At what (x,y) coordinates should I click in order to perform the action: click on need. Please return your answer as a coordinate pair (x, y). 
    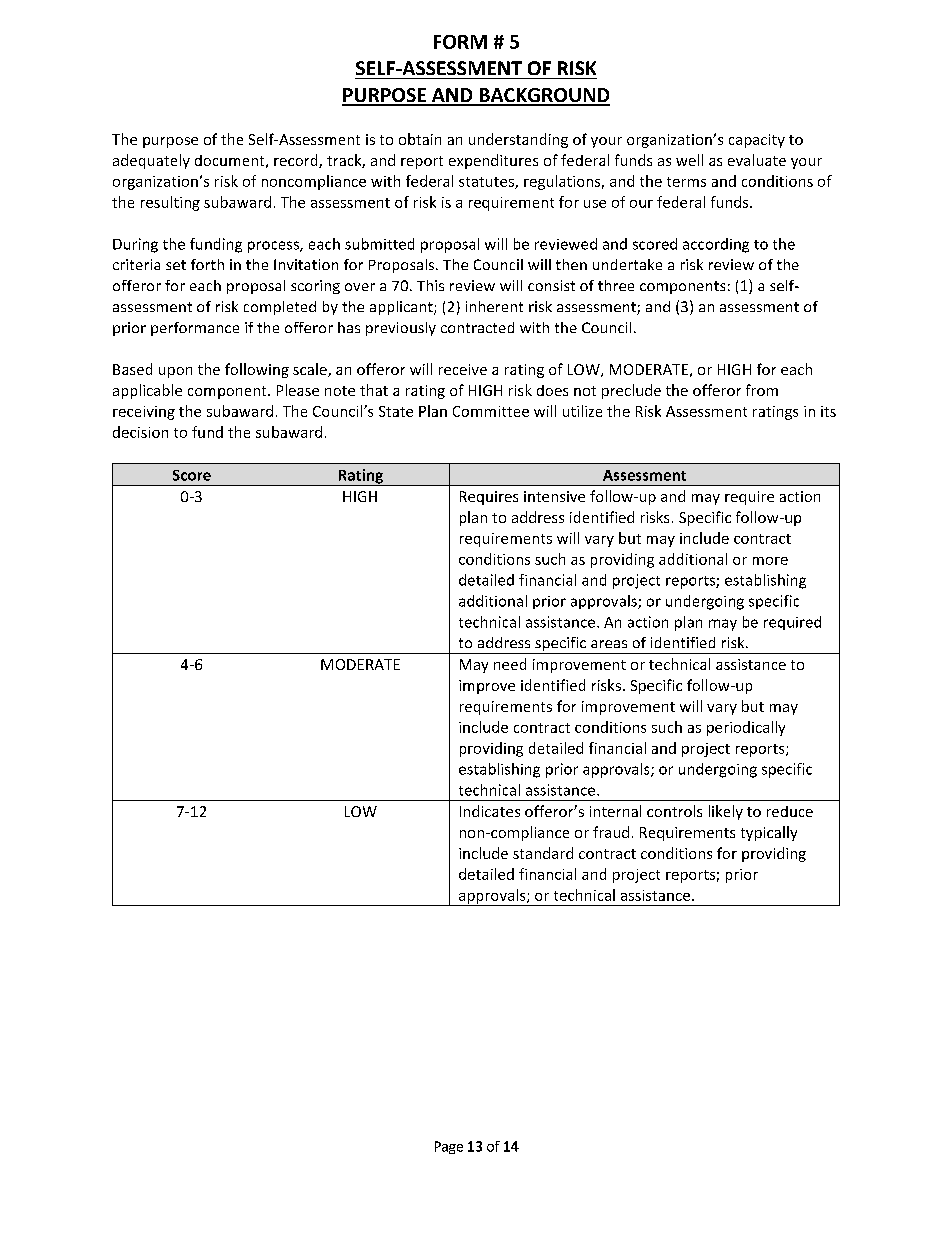
    Looking at the image, I should click on (510, 664).
